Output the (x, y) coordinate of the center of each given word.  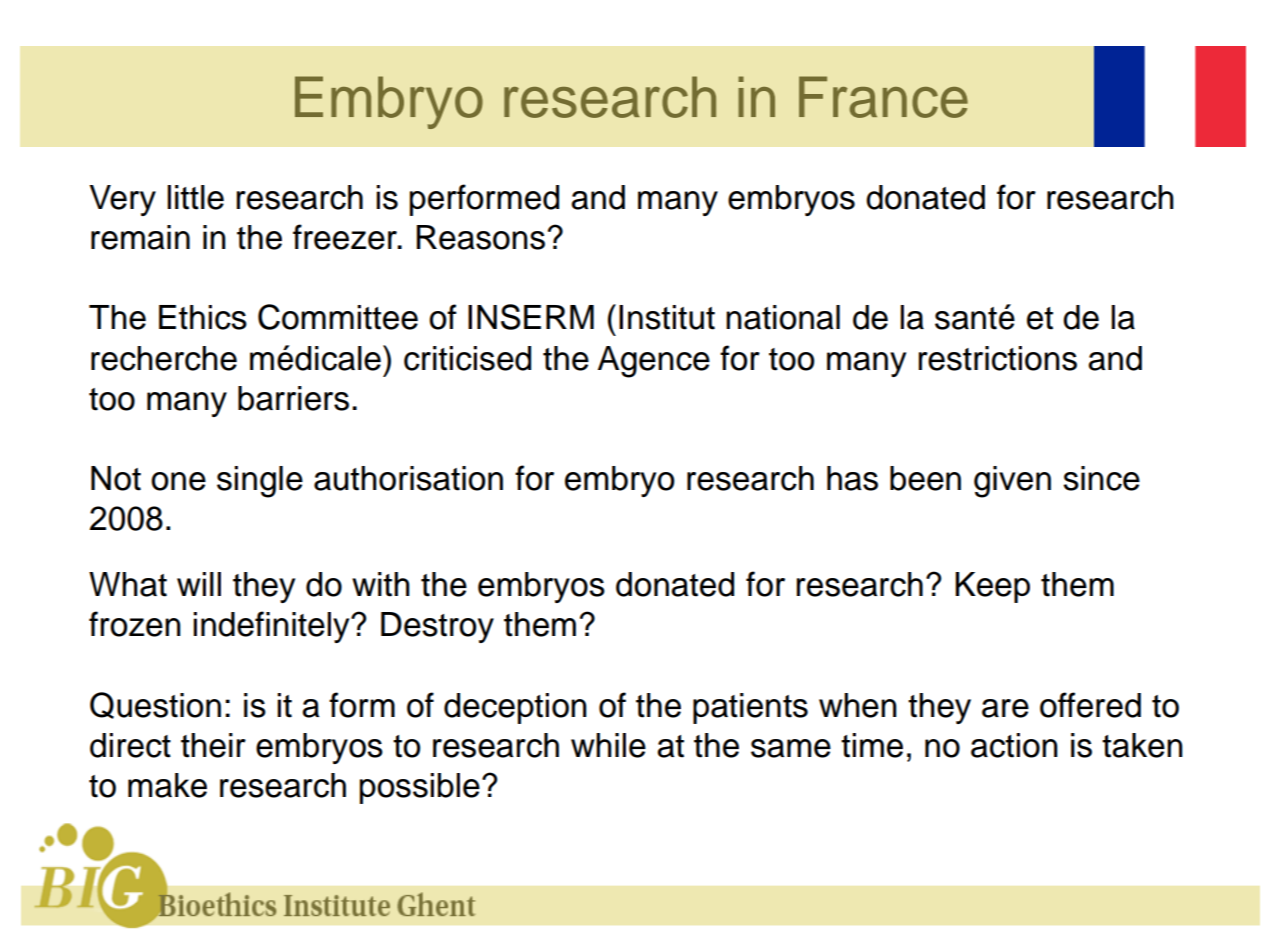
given (1012, 482)
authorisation (408, 478)
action (1014, 745)
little (195, 197)
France (883, 97)
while (608, 745)
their (213, 745)
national (783, 317)
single (260, 482)
